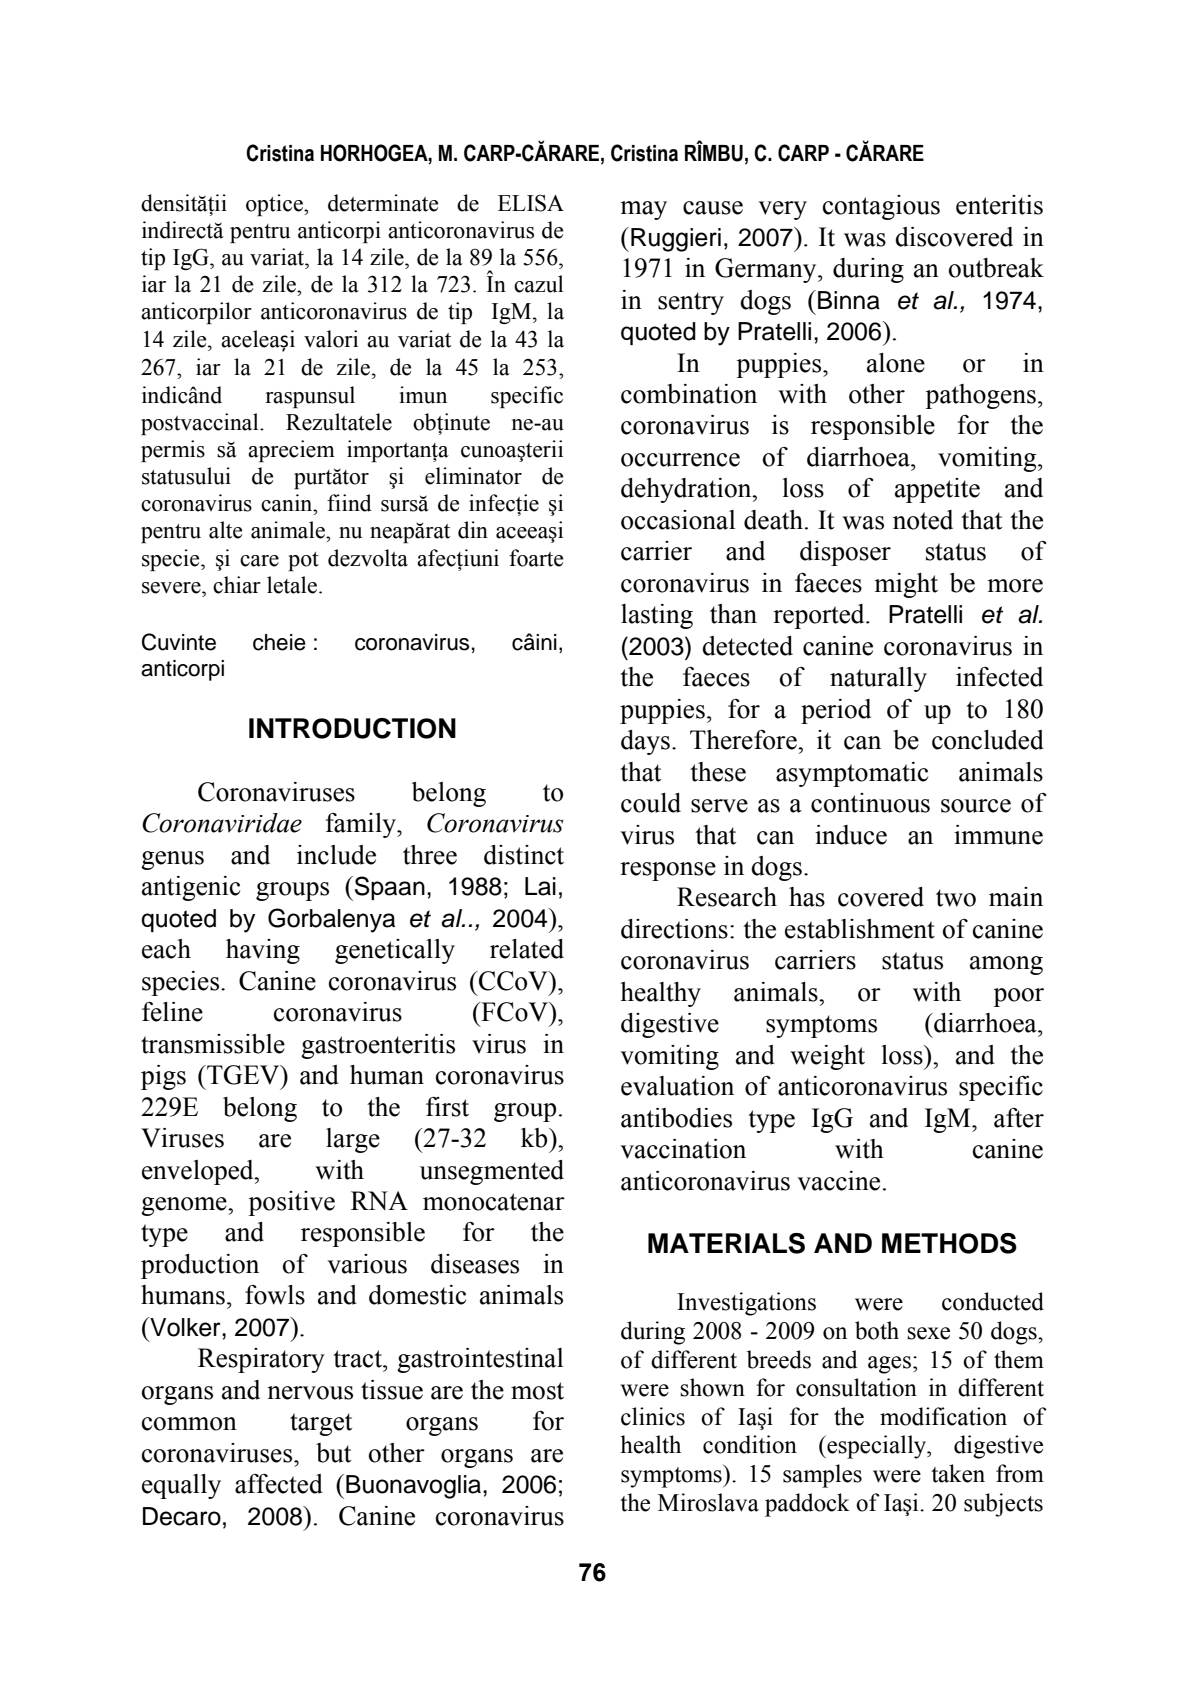 This document has height=1692, width=1184. I want to click on contagious, so click(881, 207).
